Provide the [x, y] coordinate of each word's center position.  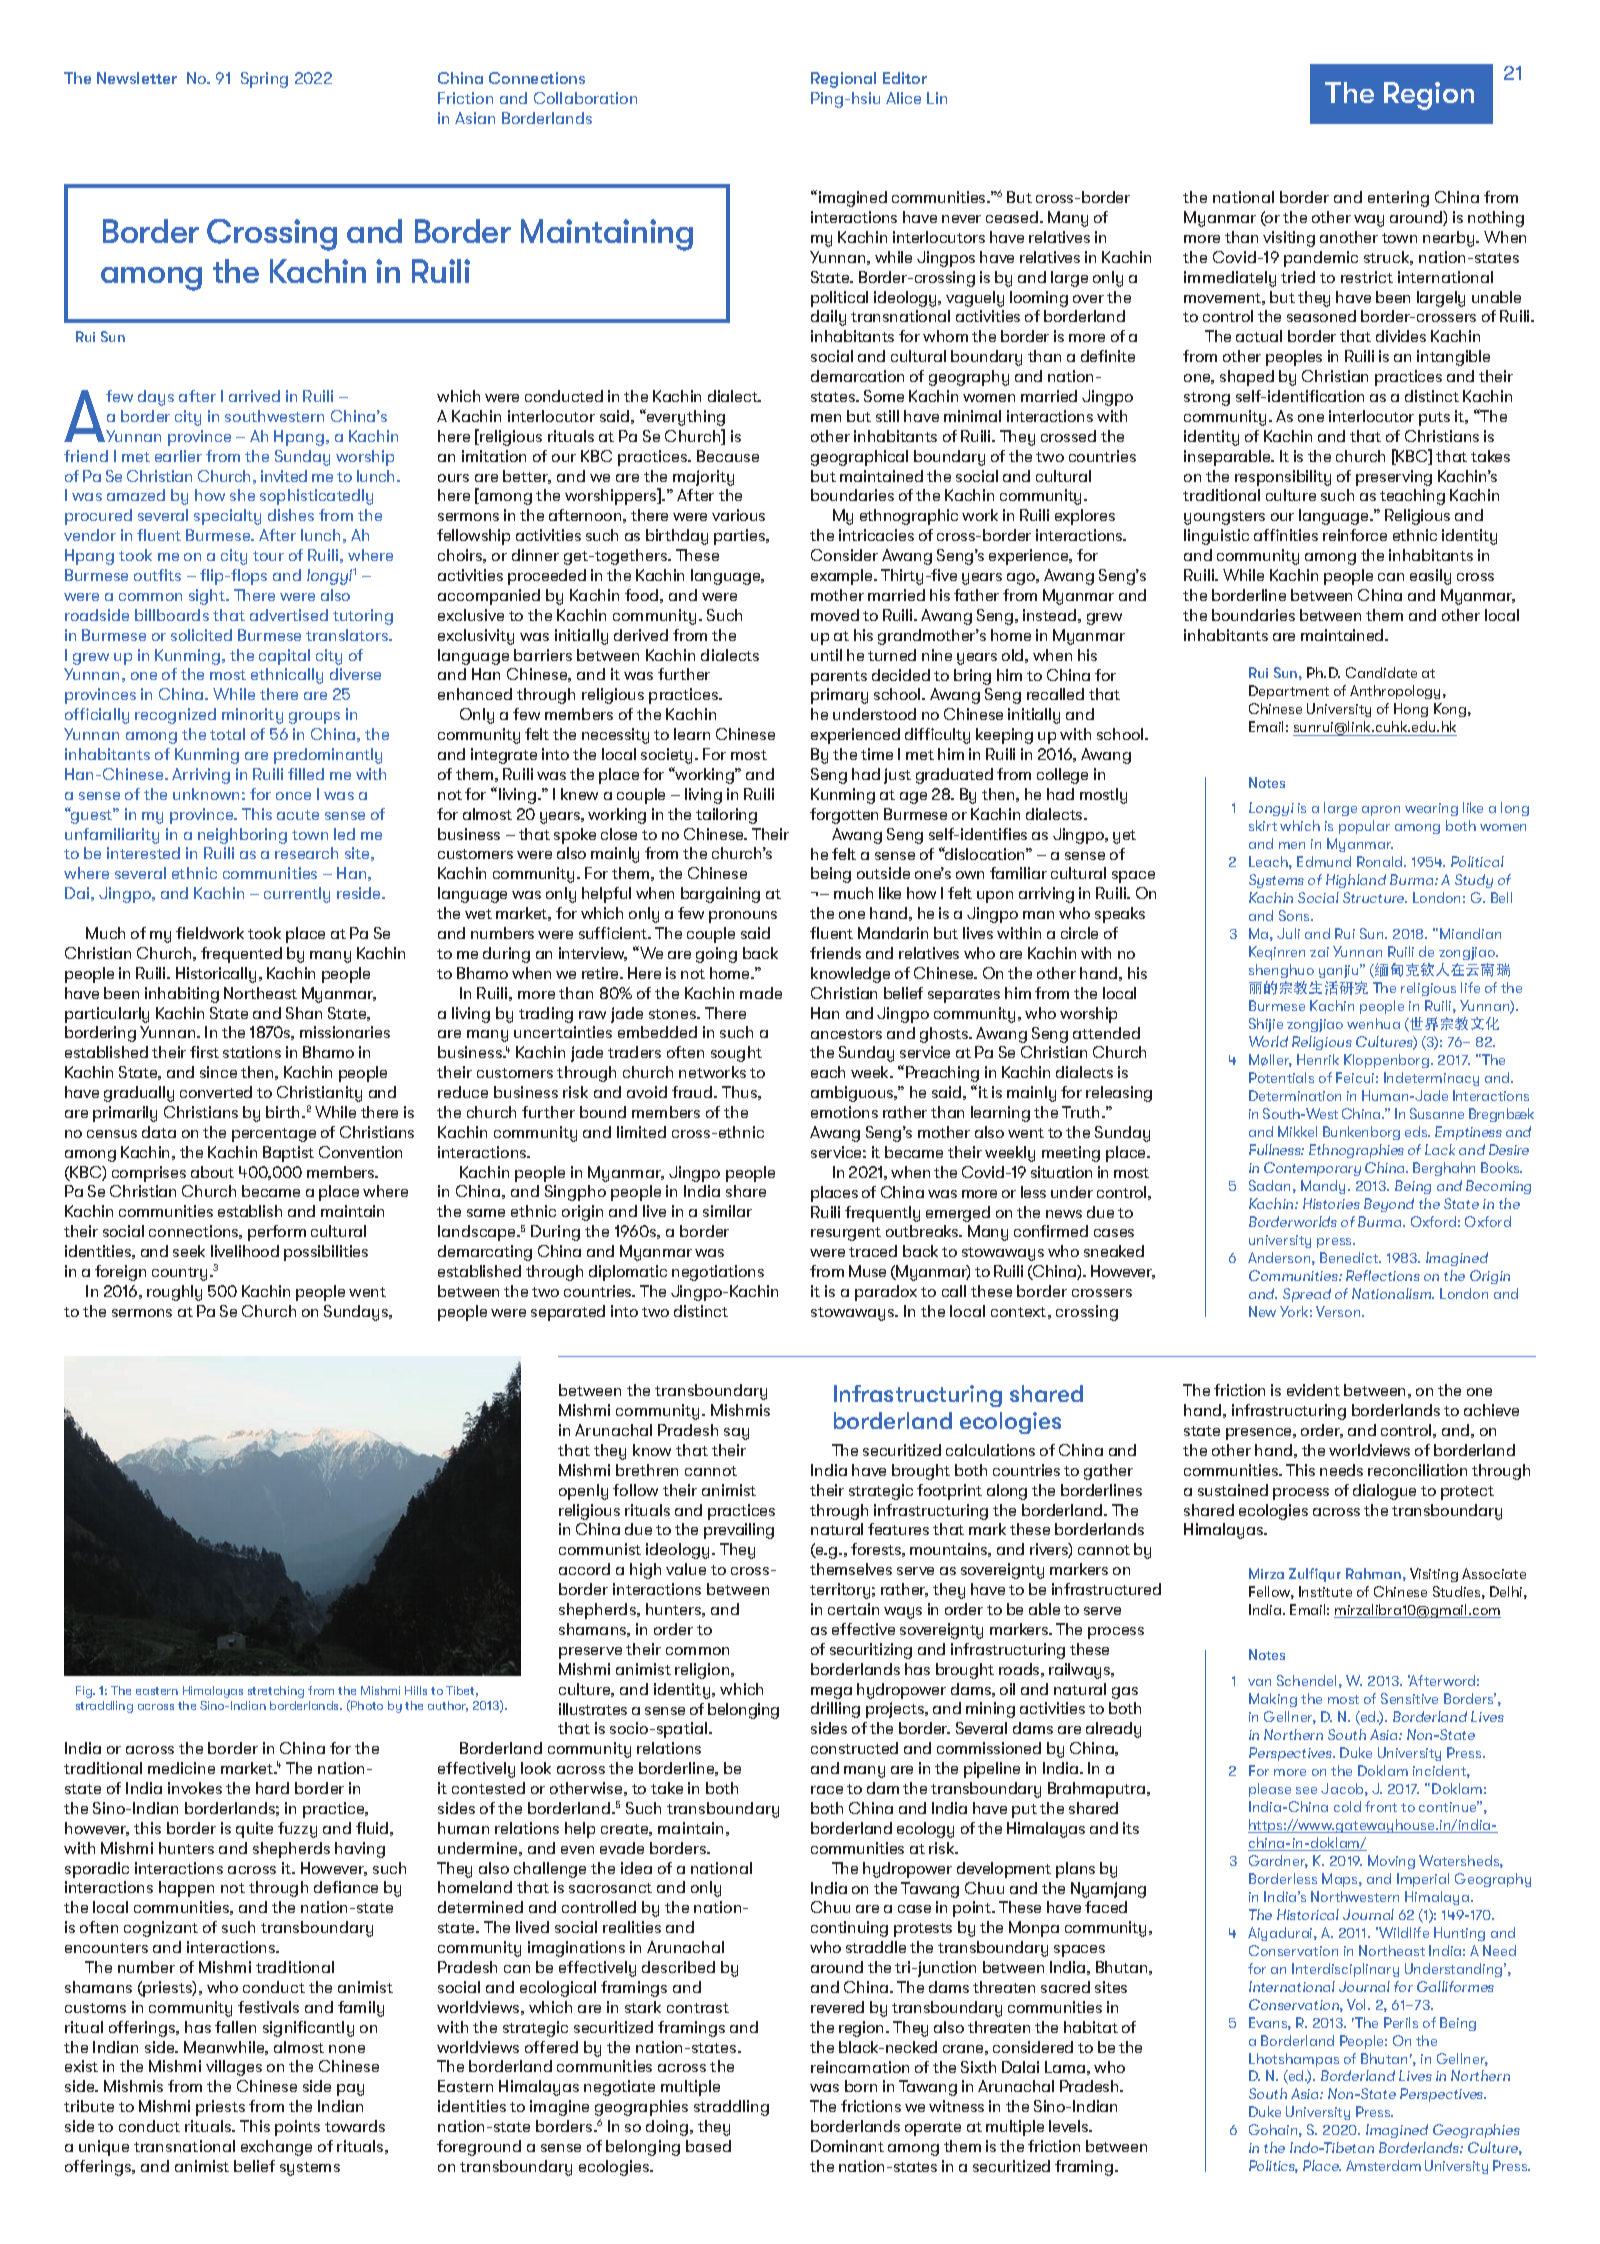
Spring [264, 80]
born [861, 2086]
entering [1398, 199]
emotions [844, 1112]
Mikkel [1297, 1131]
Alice [903, 98]
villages [234, 2068]
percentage [274, 1135]
